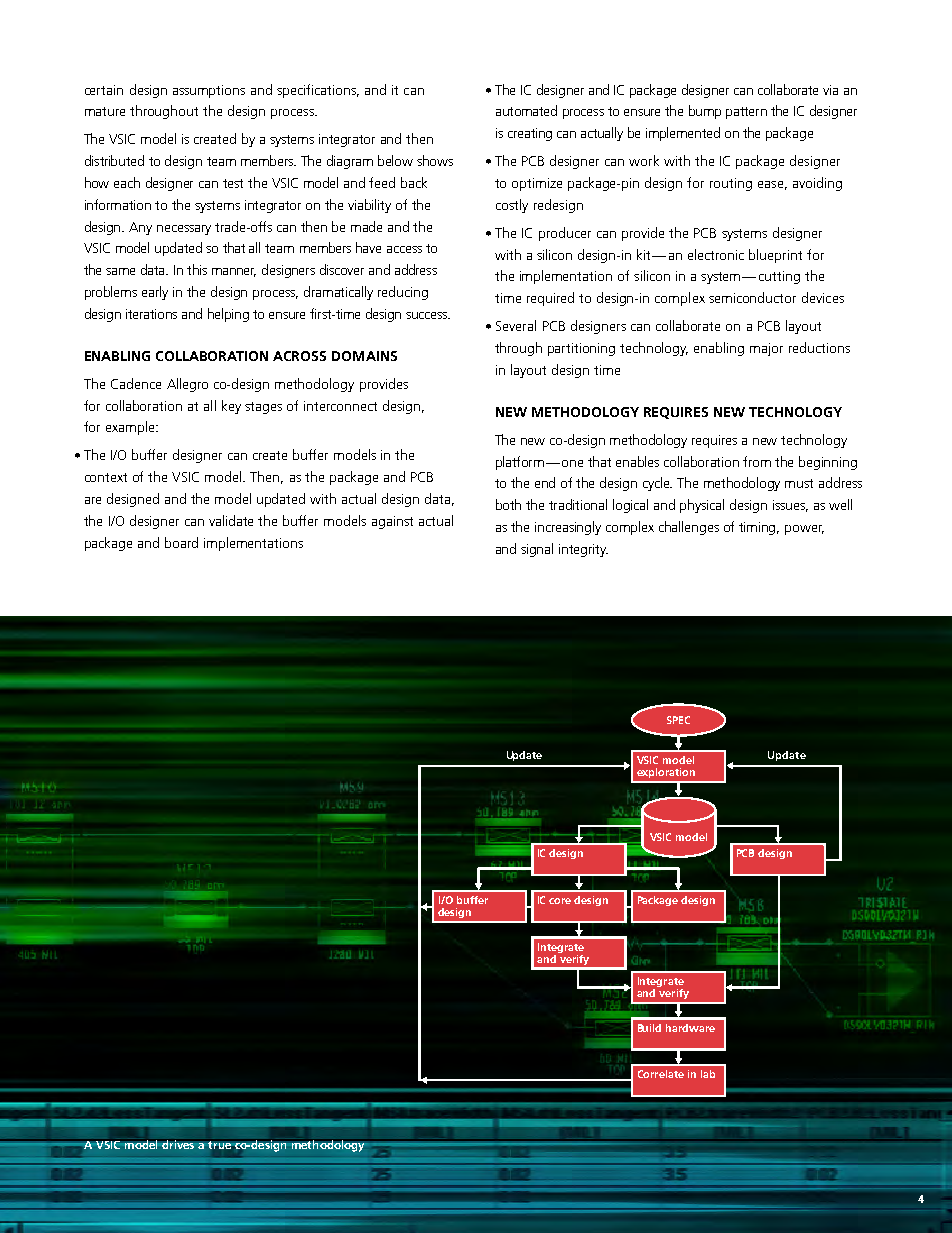 The width and height of the screenshot is (952, 1233). I want to click on timing, so click(759, 528).
